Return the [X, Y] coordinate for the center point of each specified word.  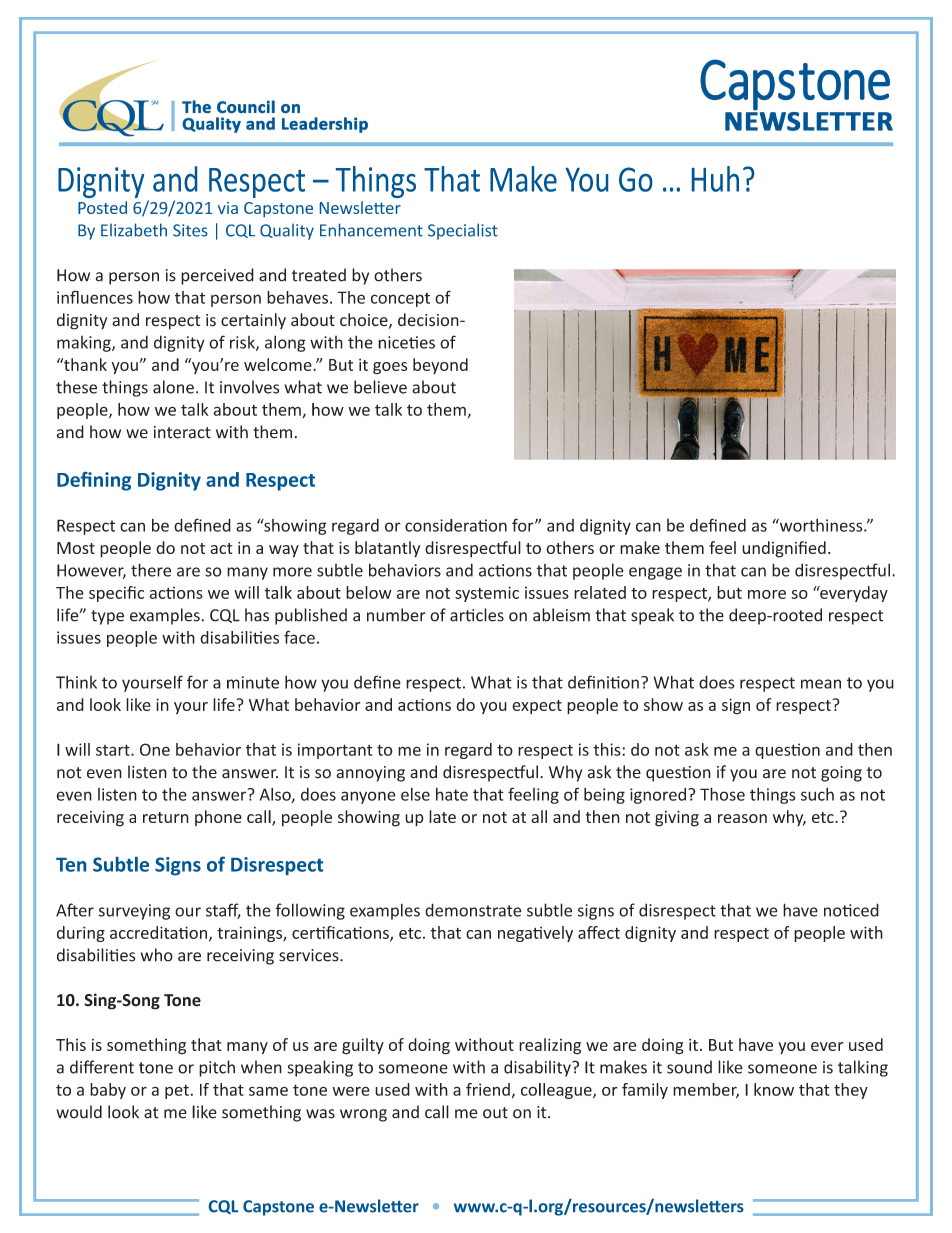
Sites [190, 230]
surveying [134, 912]
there [151, 570]
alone [173, 387]
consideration [456, 525]
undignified [784, 549]
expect [537, 707]
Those [722, 794]
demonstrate [473, 910]
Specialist [463, 231]
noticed [851, 910]
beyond [440, 366]
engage [655, 573]
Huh [715, 179]
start [114, 750]
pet [178, 1091]
